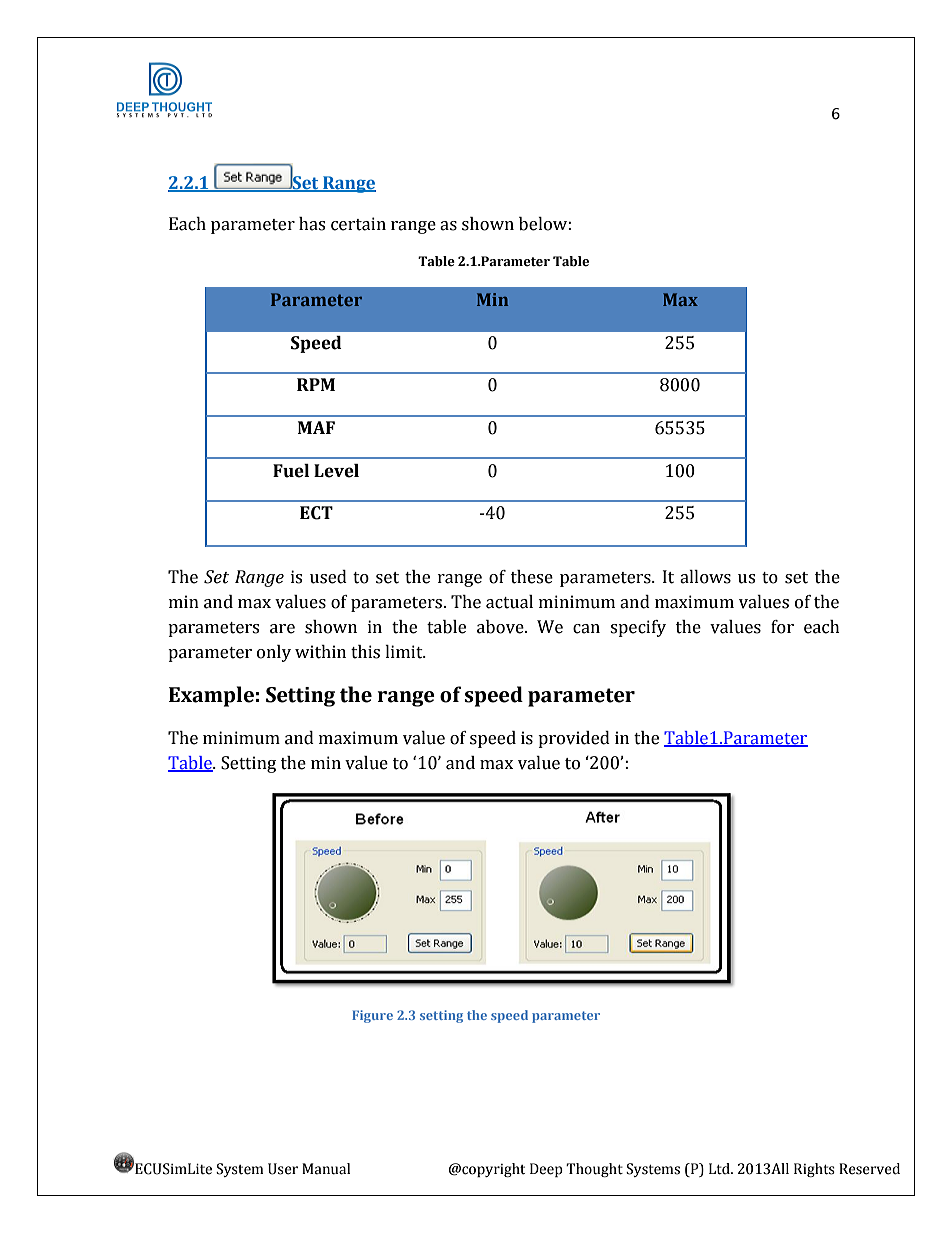  Describe the element at coordinates (312, 224) in the image. I see `has` at that location.
